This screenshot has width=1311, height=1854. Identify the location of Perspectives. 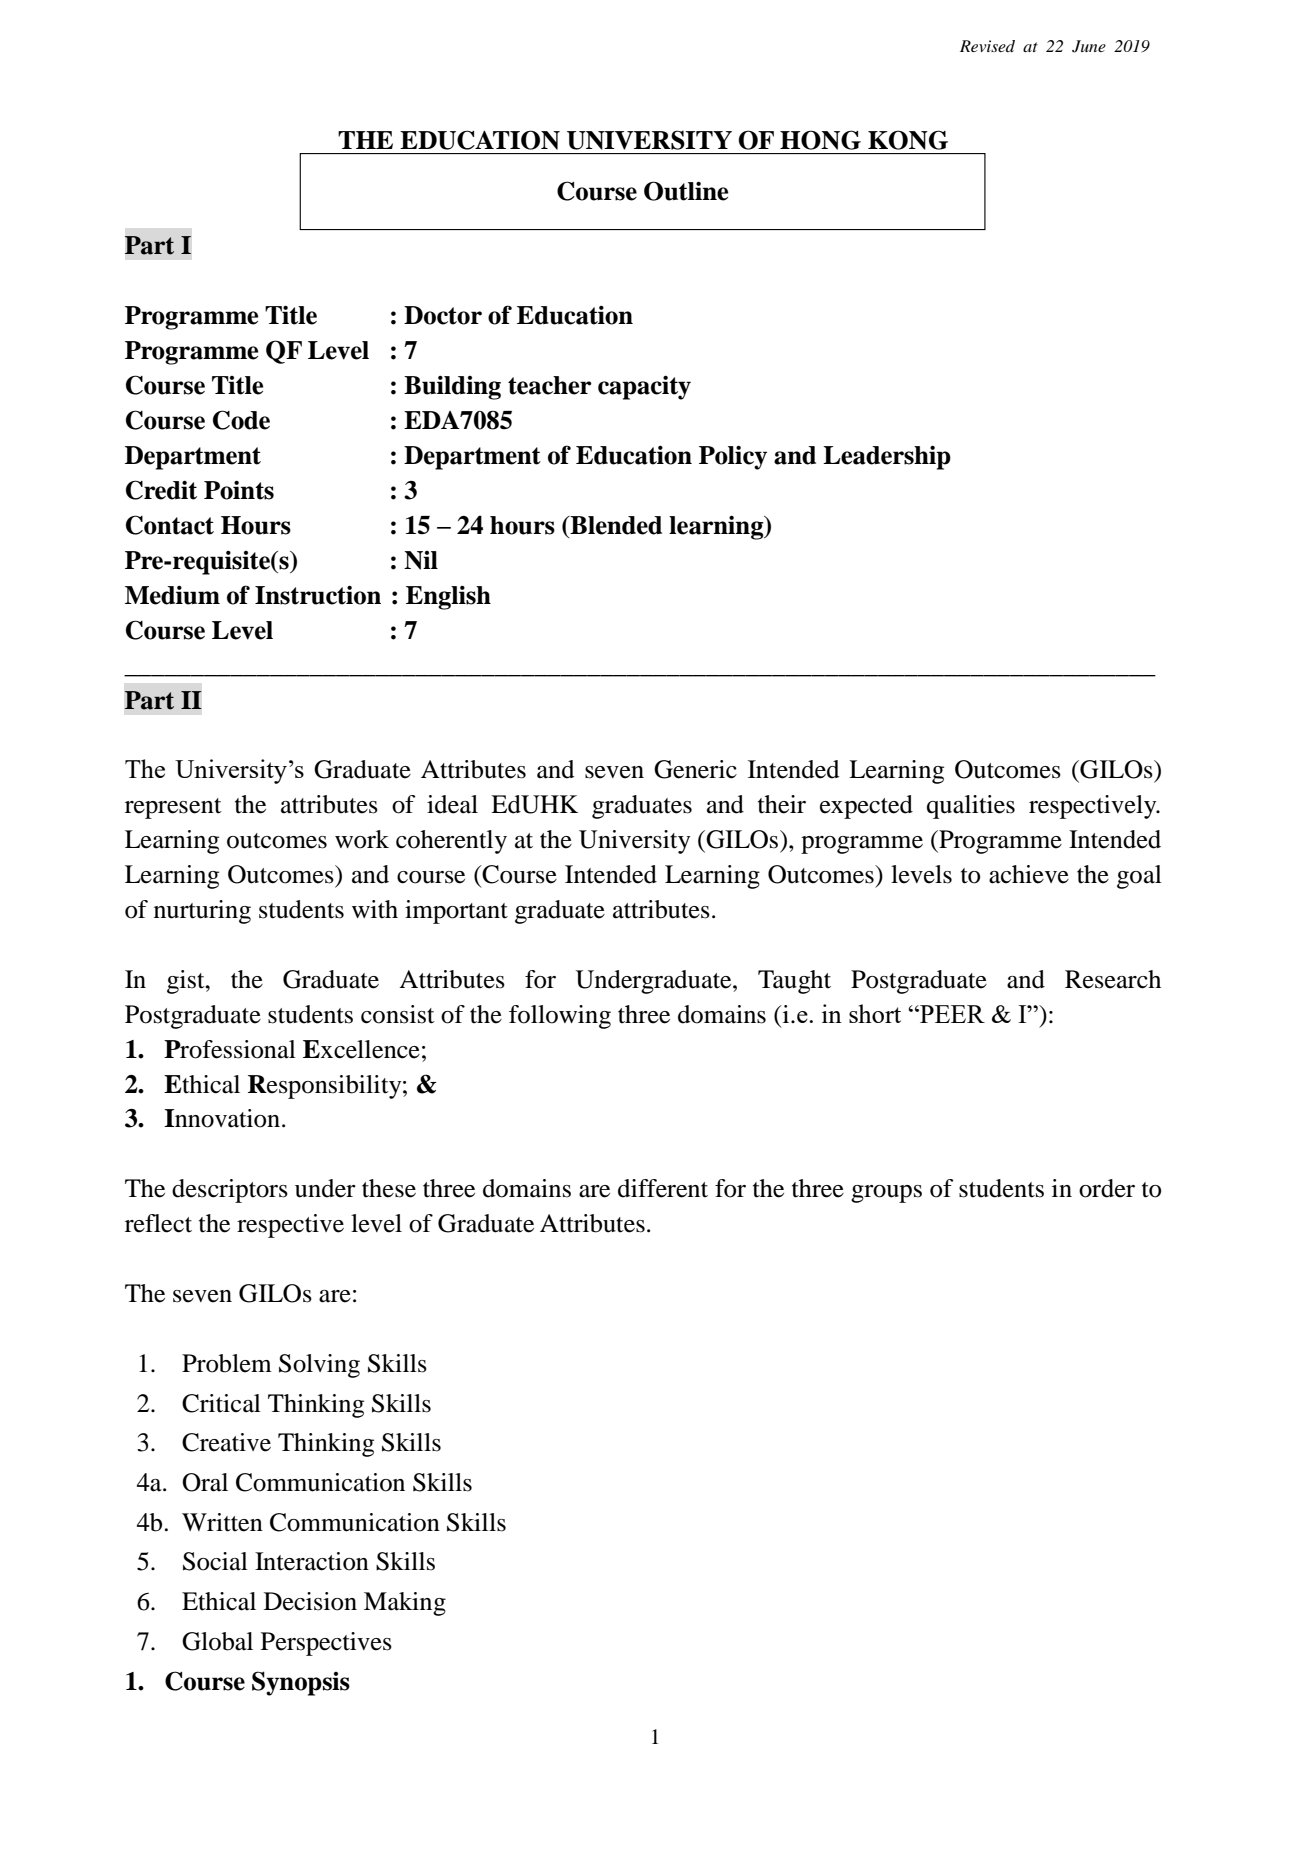
(326, 1644).
